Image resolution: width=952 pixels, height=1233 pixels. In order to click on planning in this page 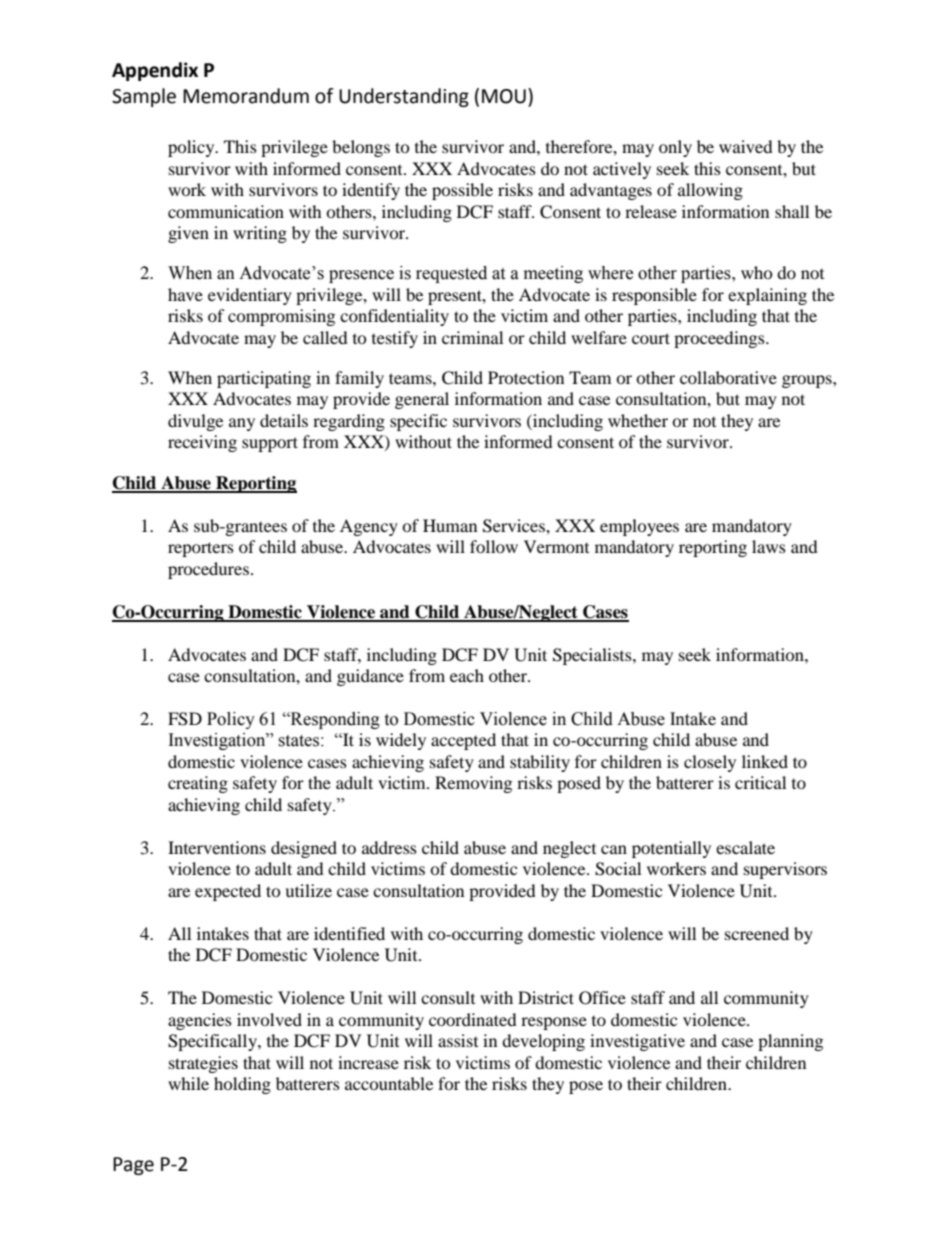, I will do `click(790, 1042)`.
